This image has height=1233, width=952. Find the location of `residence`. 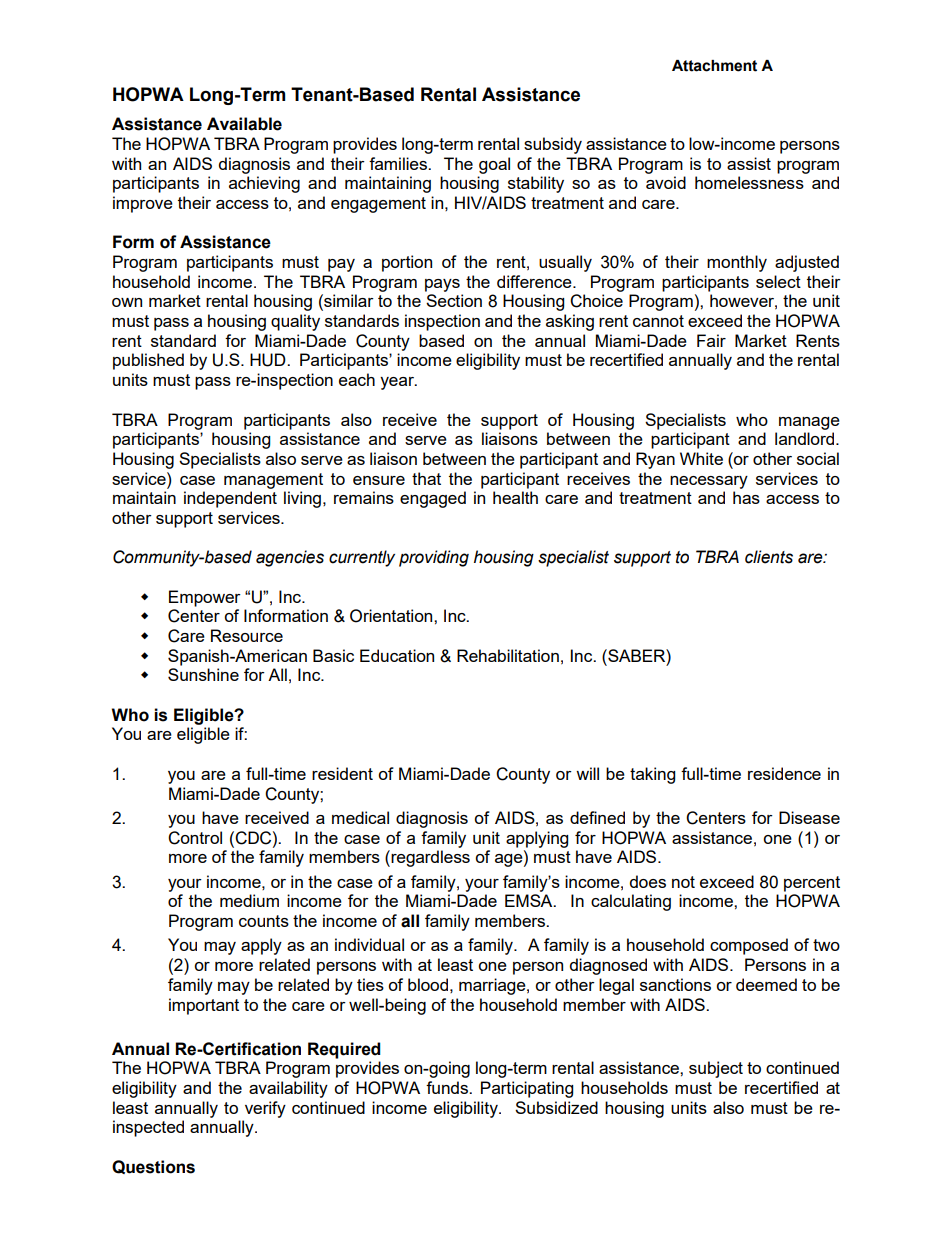

residence is located at coordinates (784, 773).
